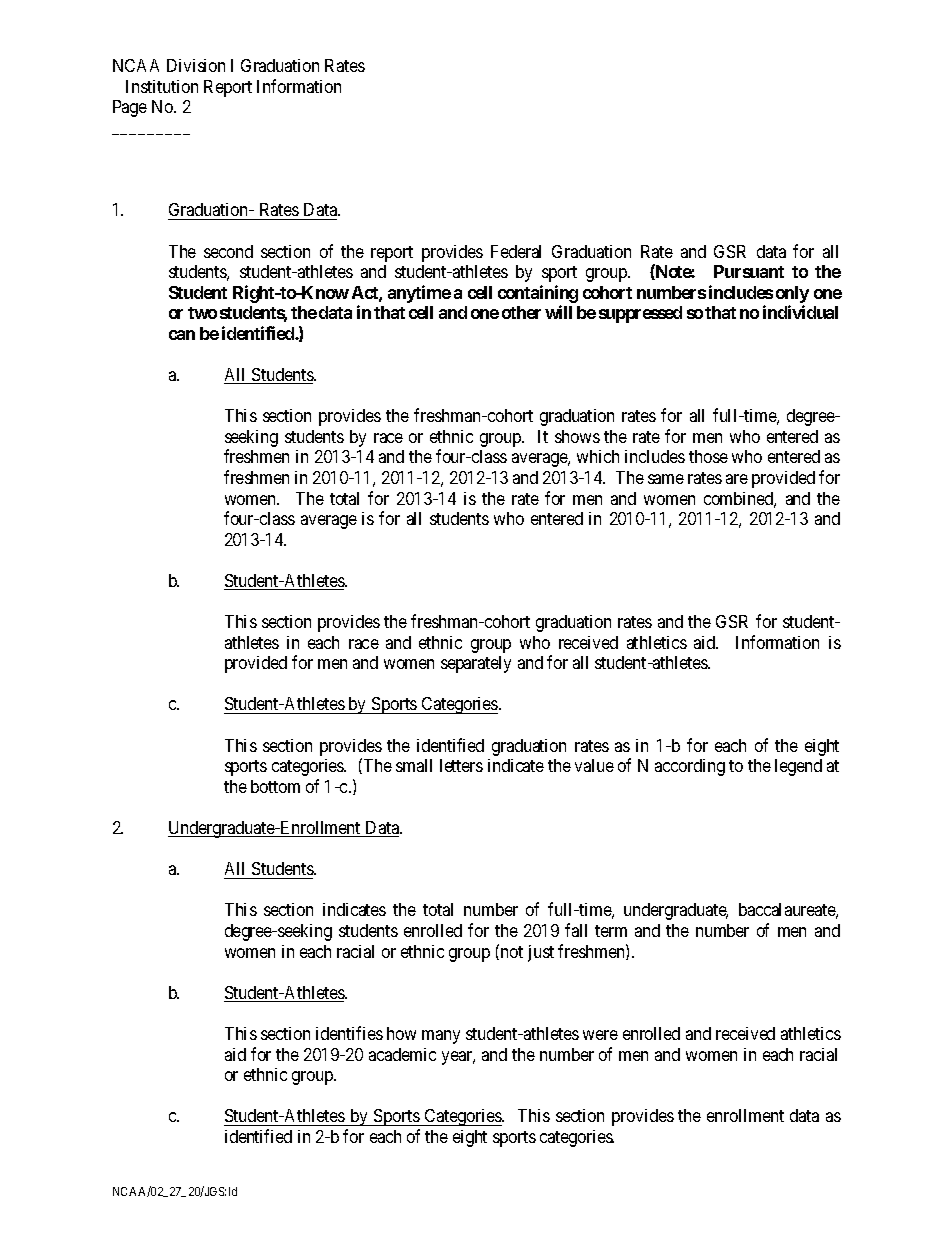 Image resolution: width=952 pixels, height=1233 pixels. What do you see at coordinates (749, 271) in the screenshot?
I see `Pursuant` at bounding box center [749, 271].
